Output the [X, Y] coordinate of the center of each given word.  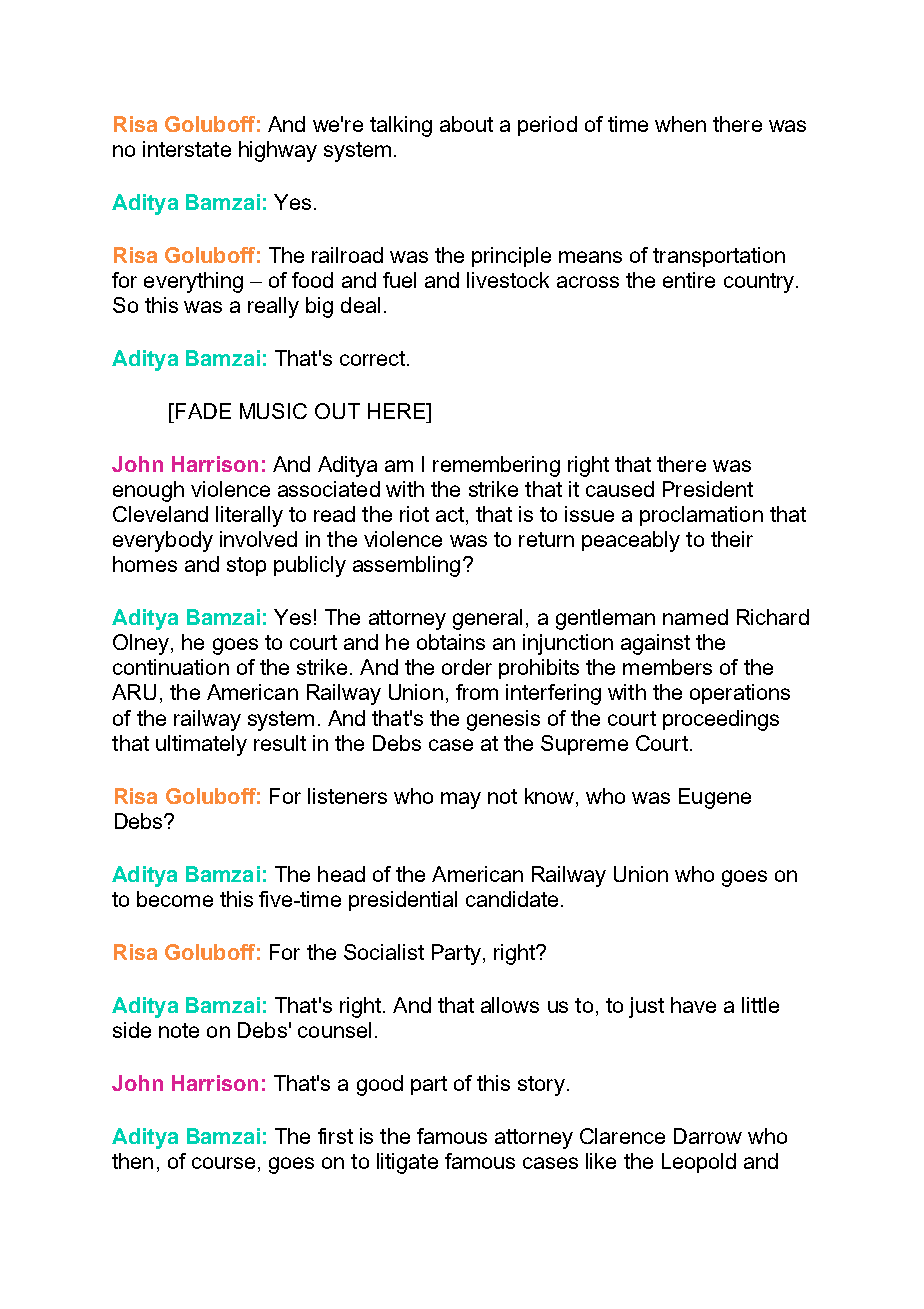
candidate [512, 899]
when [680, 124]
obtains [451, 642]
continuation [171, 667]
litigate [407, 1163]
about [466, 124]
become [175, 899]
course [223, 1163]
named [695, 617]
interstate [187, 149]
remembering [496, 466]
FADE [202, 411]
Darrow [708, 1136]
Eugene [715, 798]
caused [620, 489]
